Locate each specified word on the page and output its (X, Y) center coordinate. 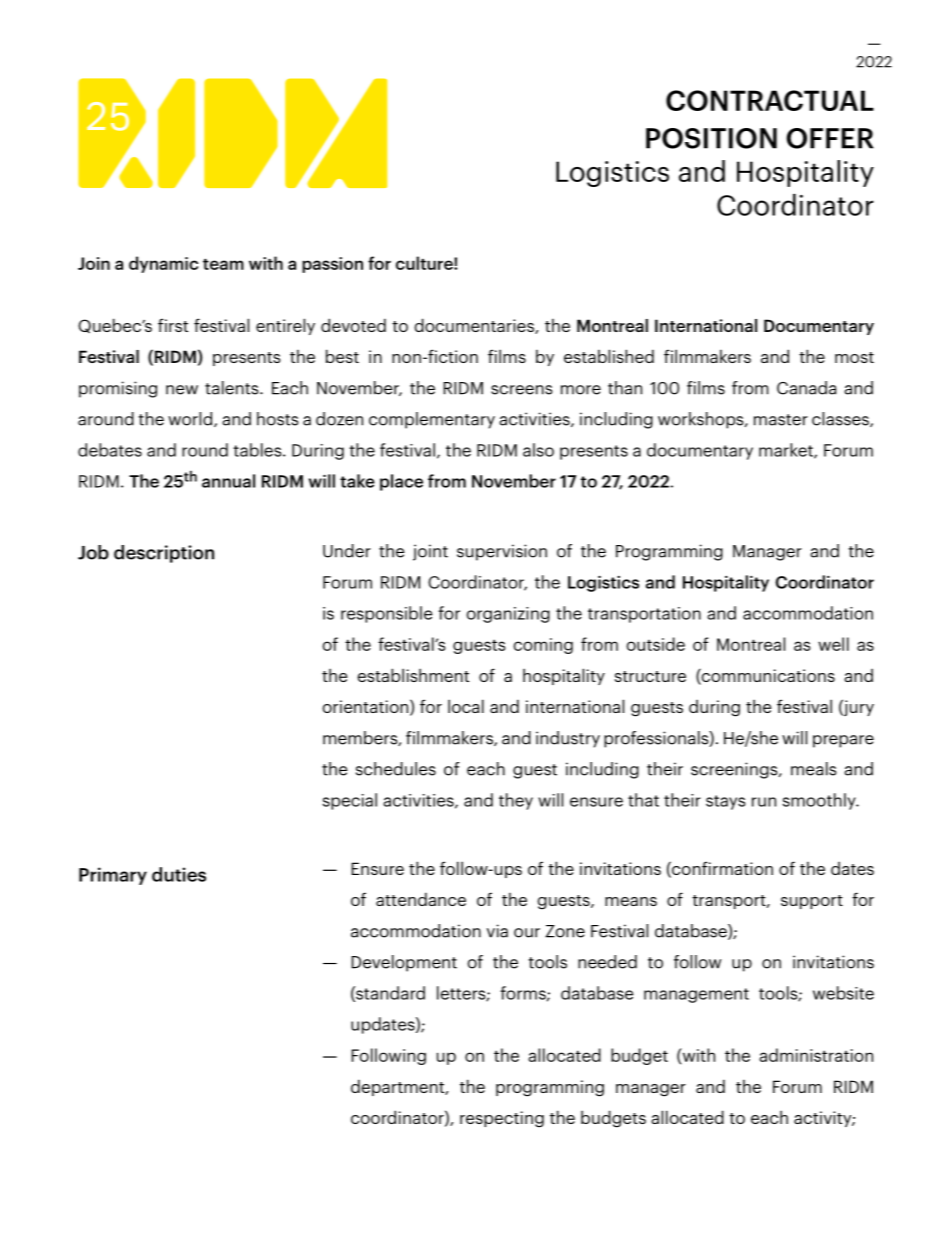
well (833, 644)
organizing (508, 615)
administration (816, 1055)
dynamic (163, 264)
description (164, 554)
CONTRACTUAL (770, 100)
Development (404, 963)
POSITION (711, 138)
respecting (502, 1119)
